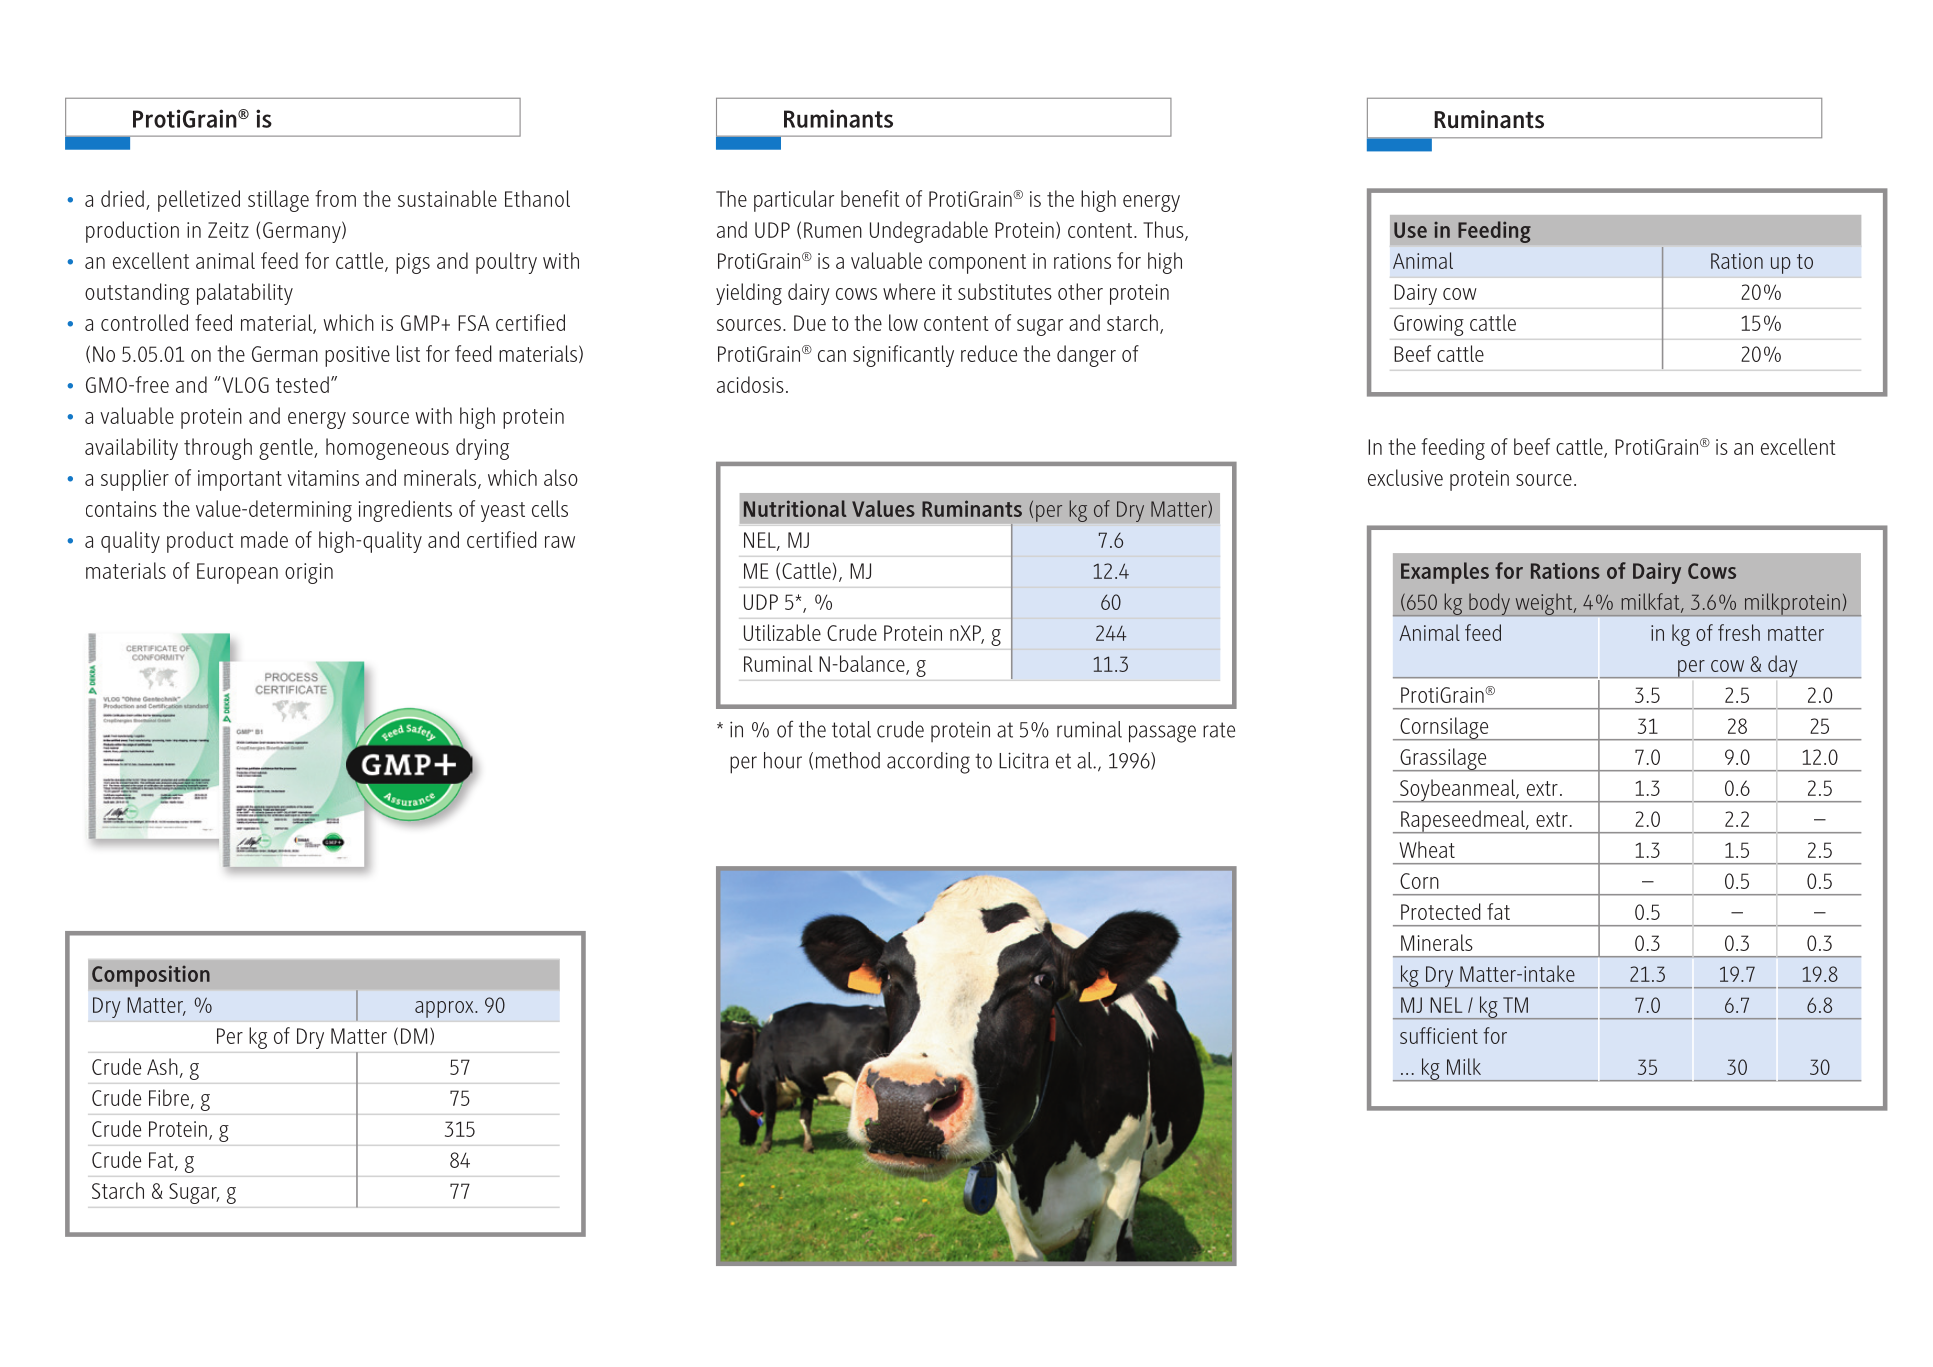 The image size is (1933, 1367). Describe the element at coordinates (335, 198) in the image. I see `from` at that location.
